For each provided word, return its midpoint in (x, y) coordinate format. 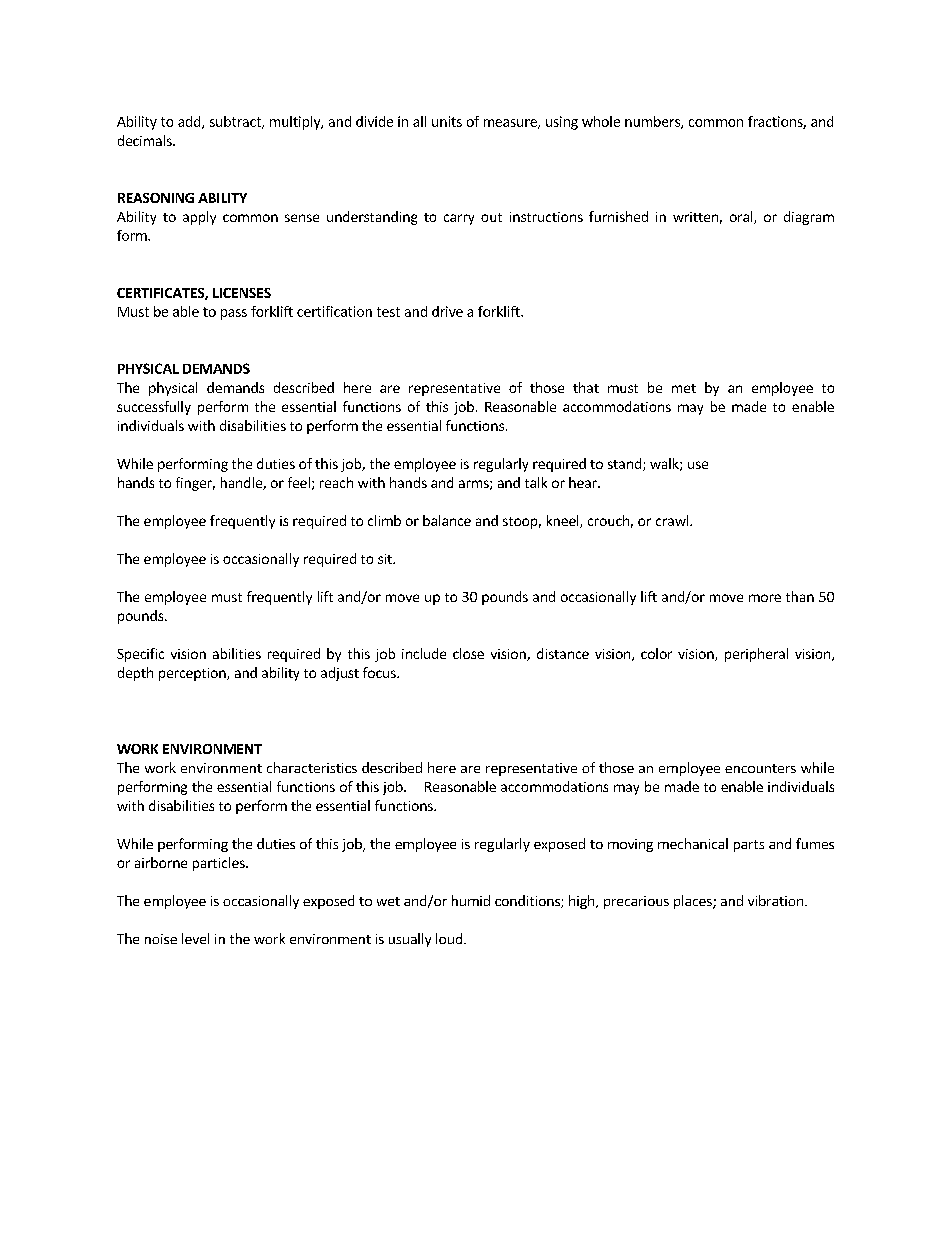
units (447, 121)
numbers (653, 122)
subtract (236, 122)
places (694, 902)
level (195, 938)
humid (471, 900)
